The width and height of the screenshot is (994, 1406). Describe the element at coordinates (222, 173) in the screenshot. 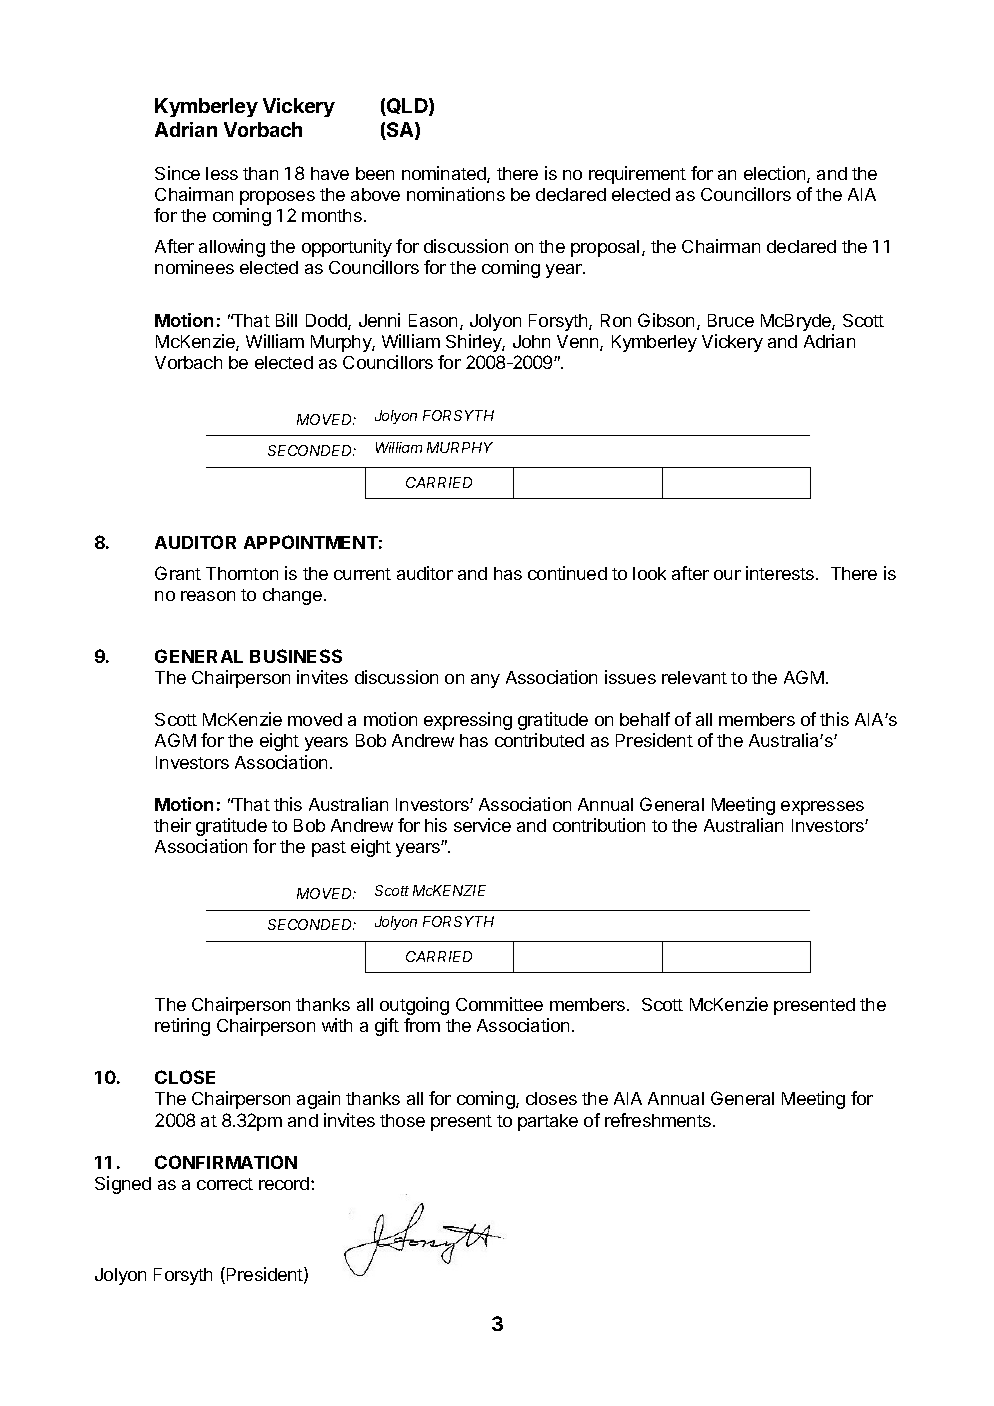

I see `less` at that location.
